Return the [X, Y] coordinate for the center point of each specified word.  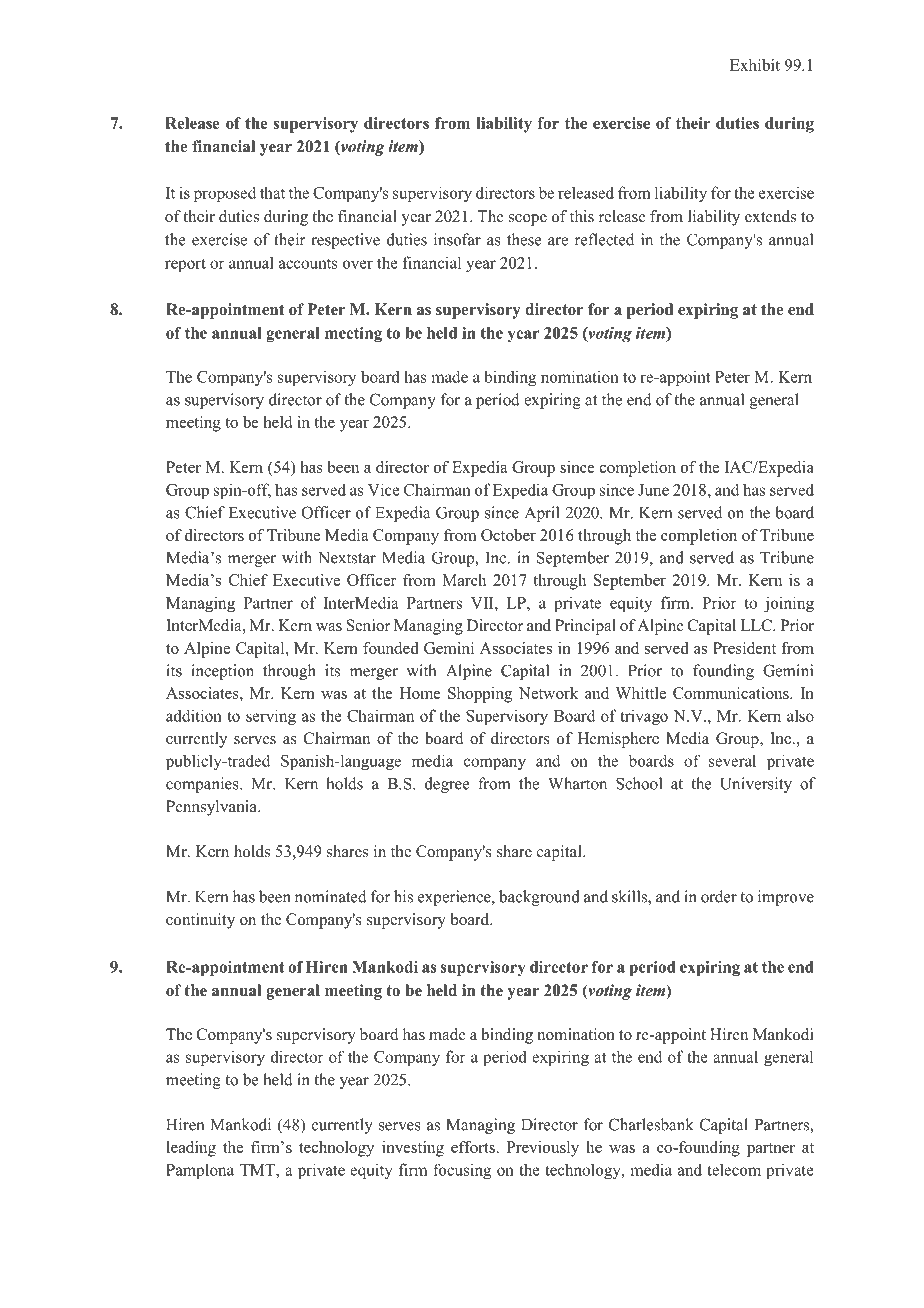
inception [222, 672]
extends [770, 216]
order [719, 896]
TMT [258, 1170]
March [464, 580]
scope [528, 220]
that [272, 192]
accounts [308, 264]
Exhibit [755, 65]
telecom [734, 1169]
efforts [473, 1147]
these [524, 239]
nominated [331, 896]
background [539, 898]
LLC [757, 625]
